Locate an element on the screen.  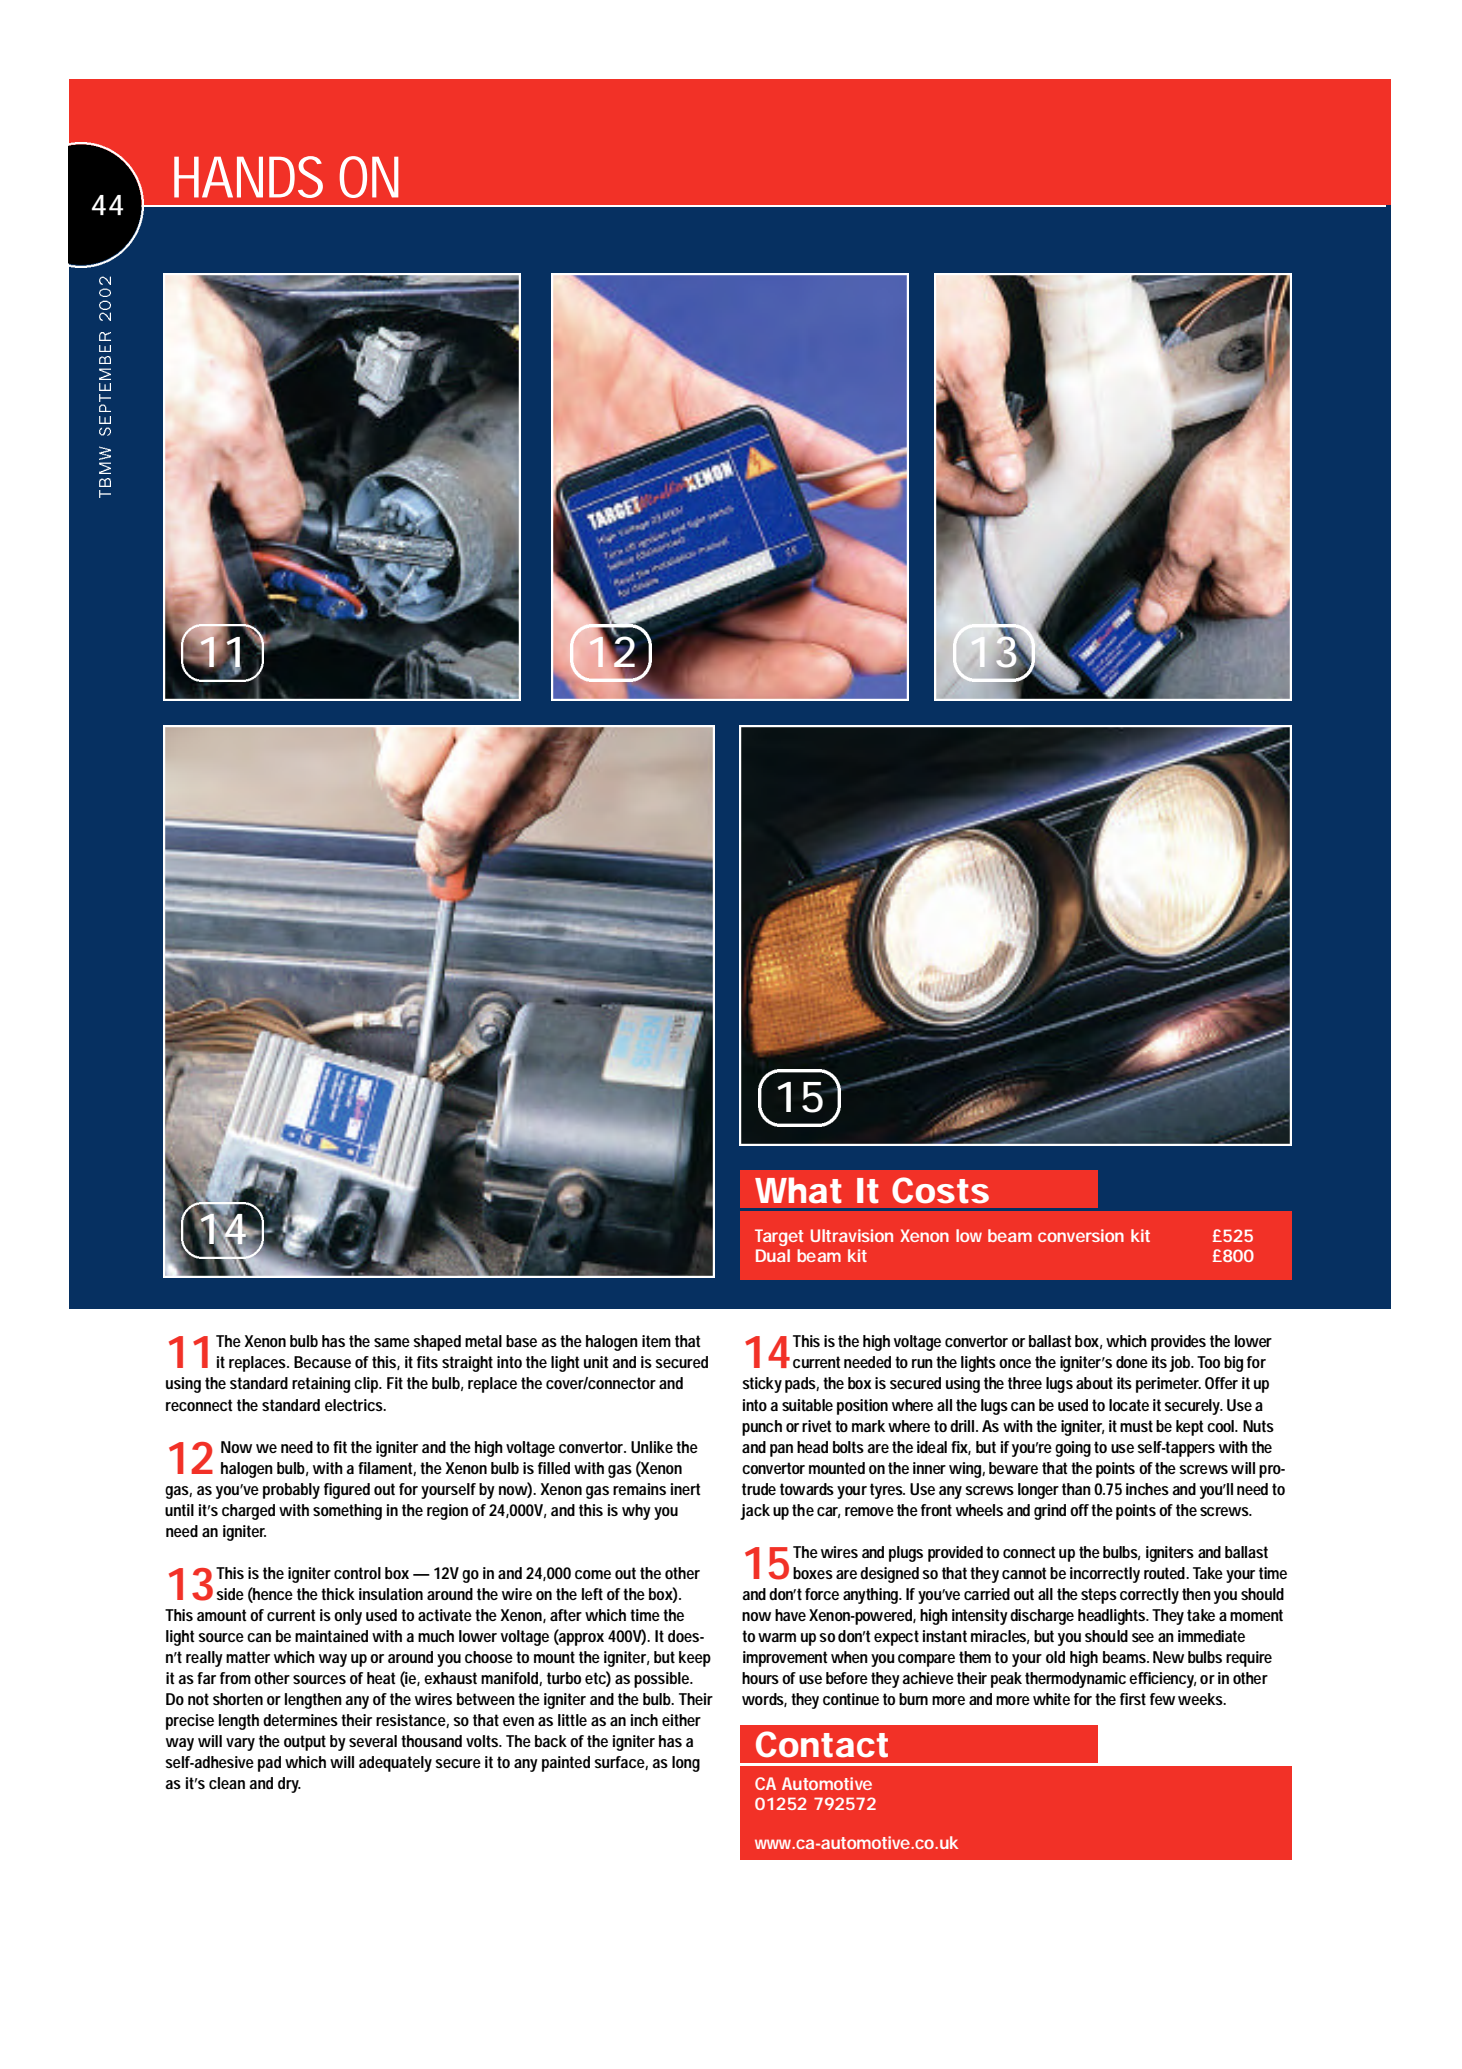
HANDS is located at coordinates (248, 177).
